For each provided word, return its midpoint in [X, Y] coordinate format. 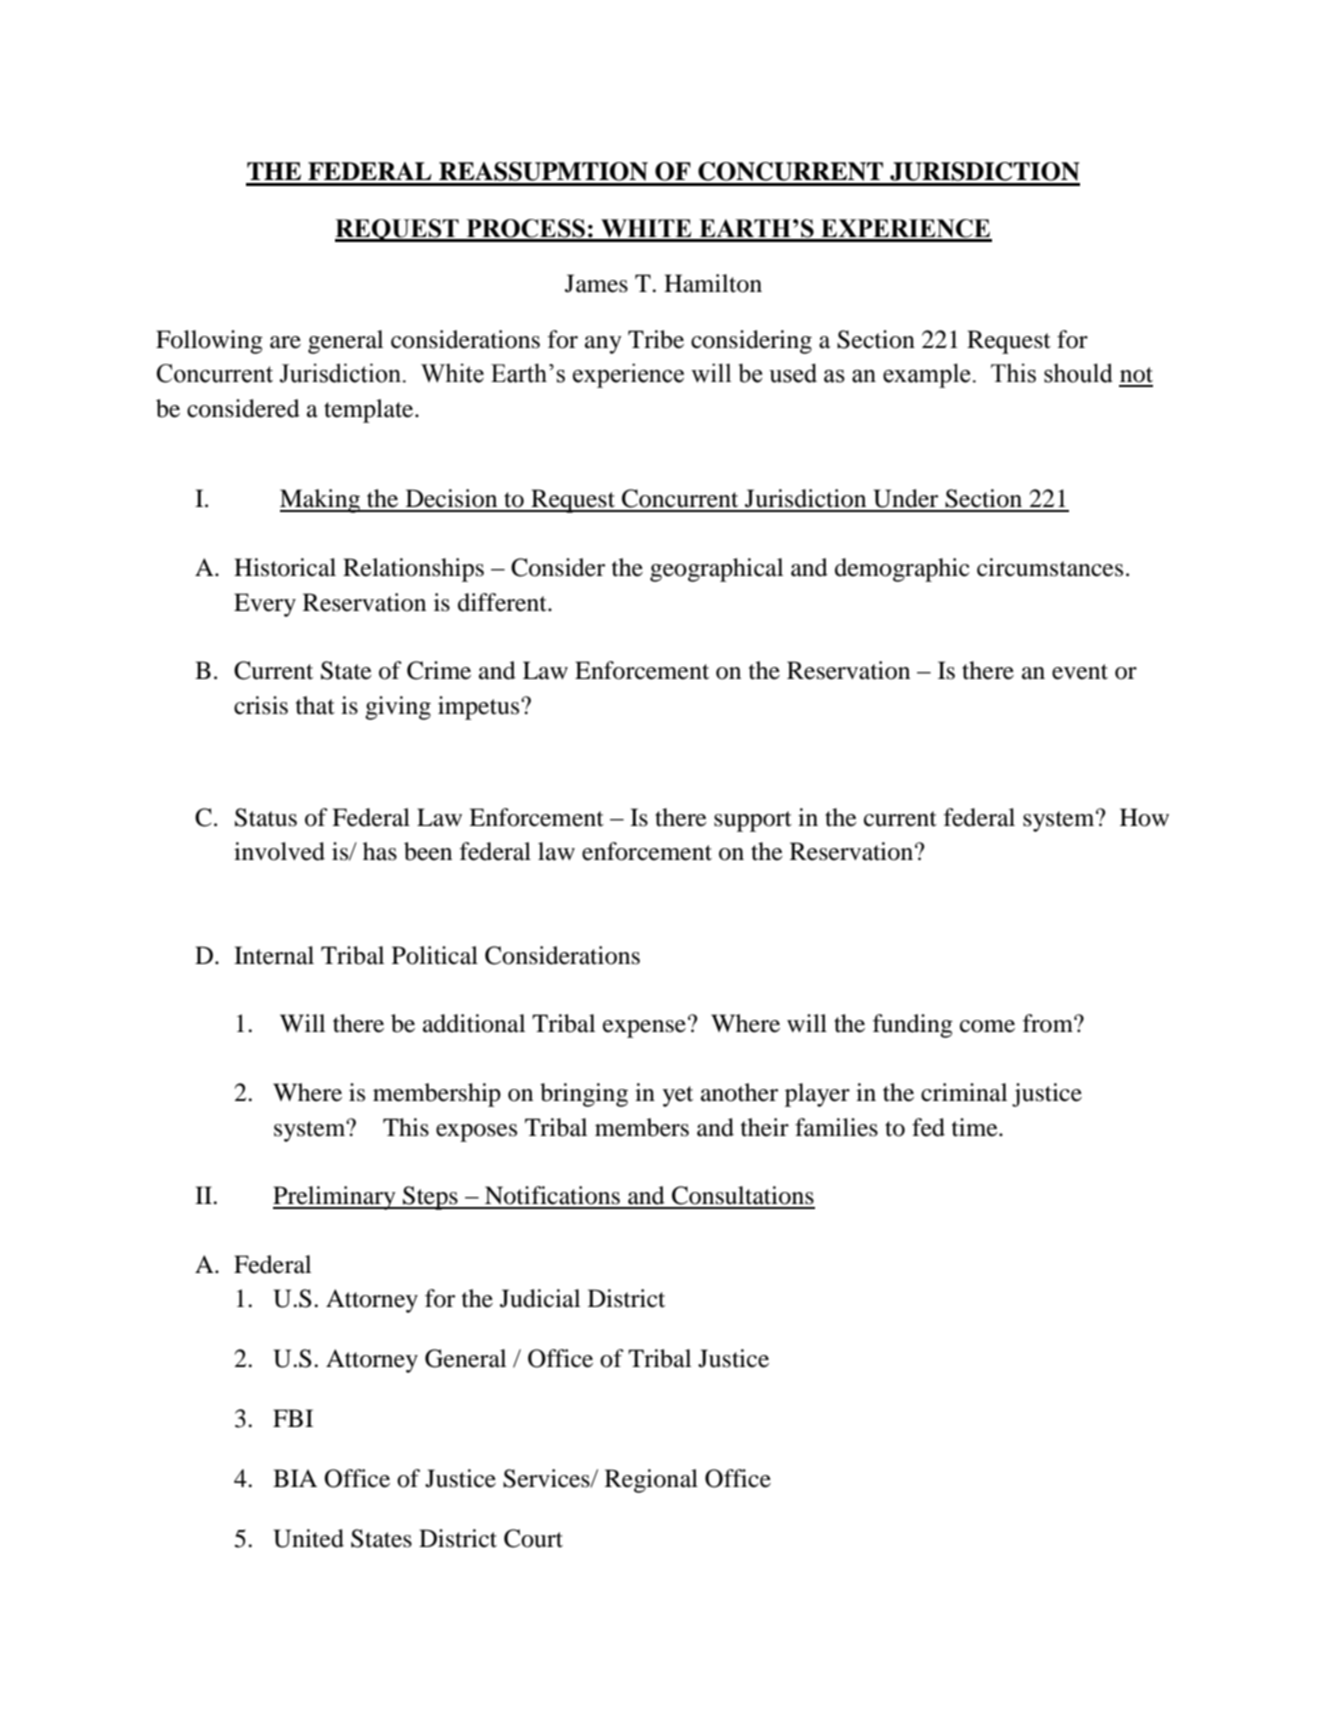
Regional [651, 1481]
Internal [274, 955]
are [285, 342]
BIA [295, 1478]
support [753, 821]
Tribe [656, 339]
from [1049, 1023]
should [1078, 373]
